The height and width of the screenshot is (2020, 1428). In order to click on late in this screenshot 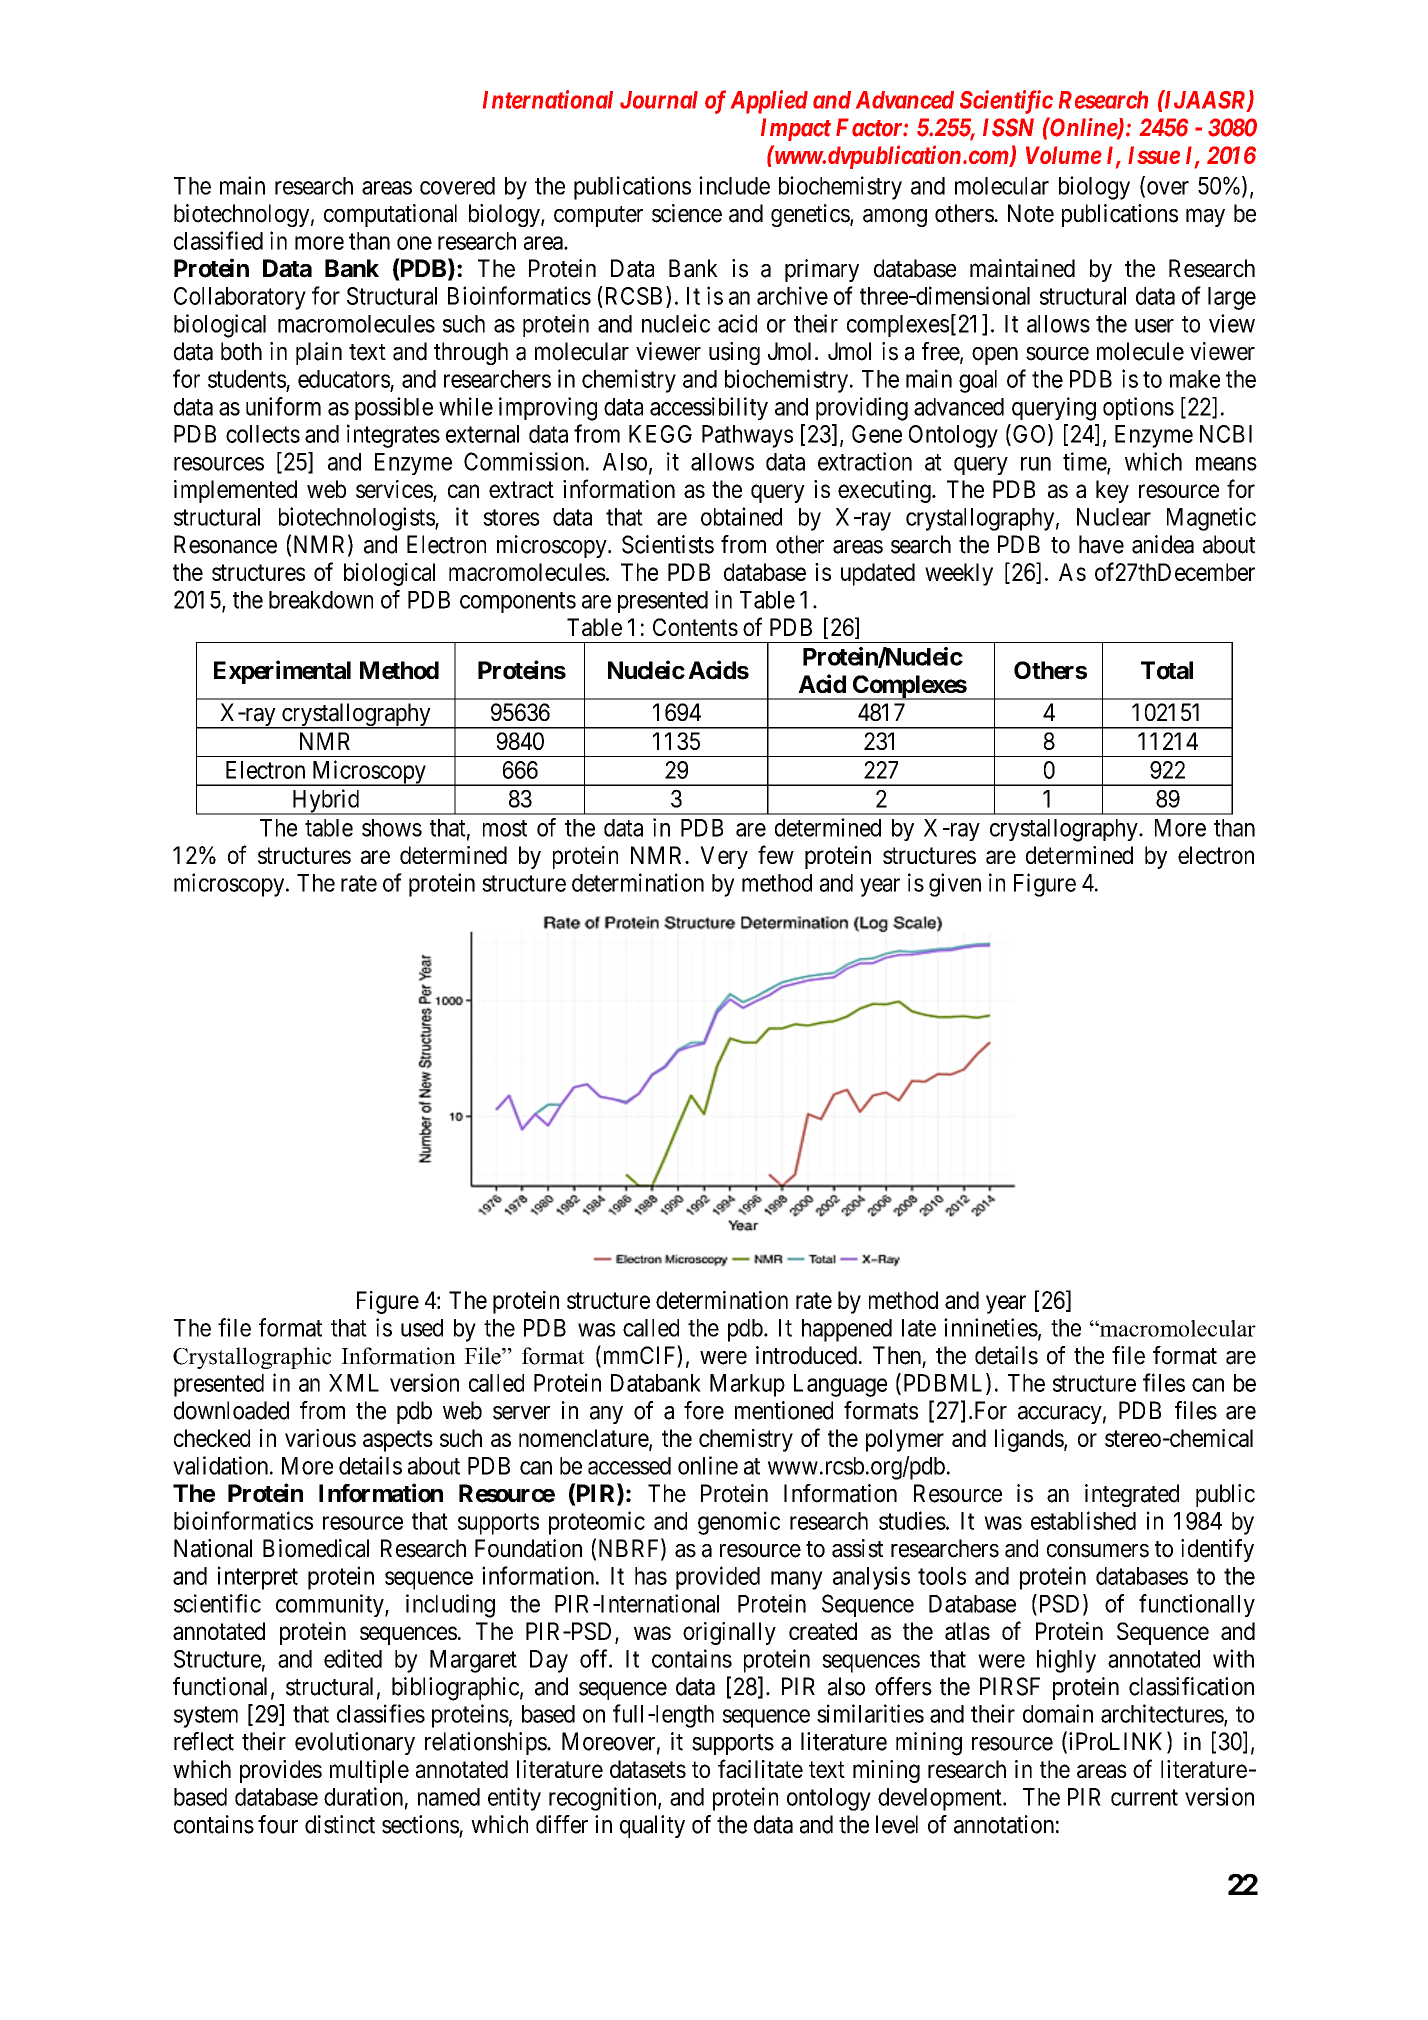, I will do `click(919, 1328)`.
